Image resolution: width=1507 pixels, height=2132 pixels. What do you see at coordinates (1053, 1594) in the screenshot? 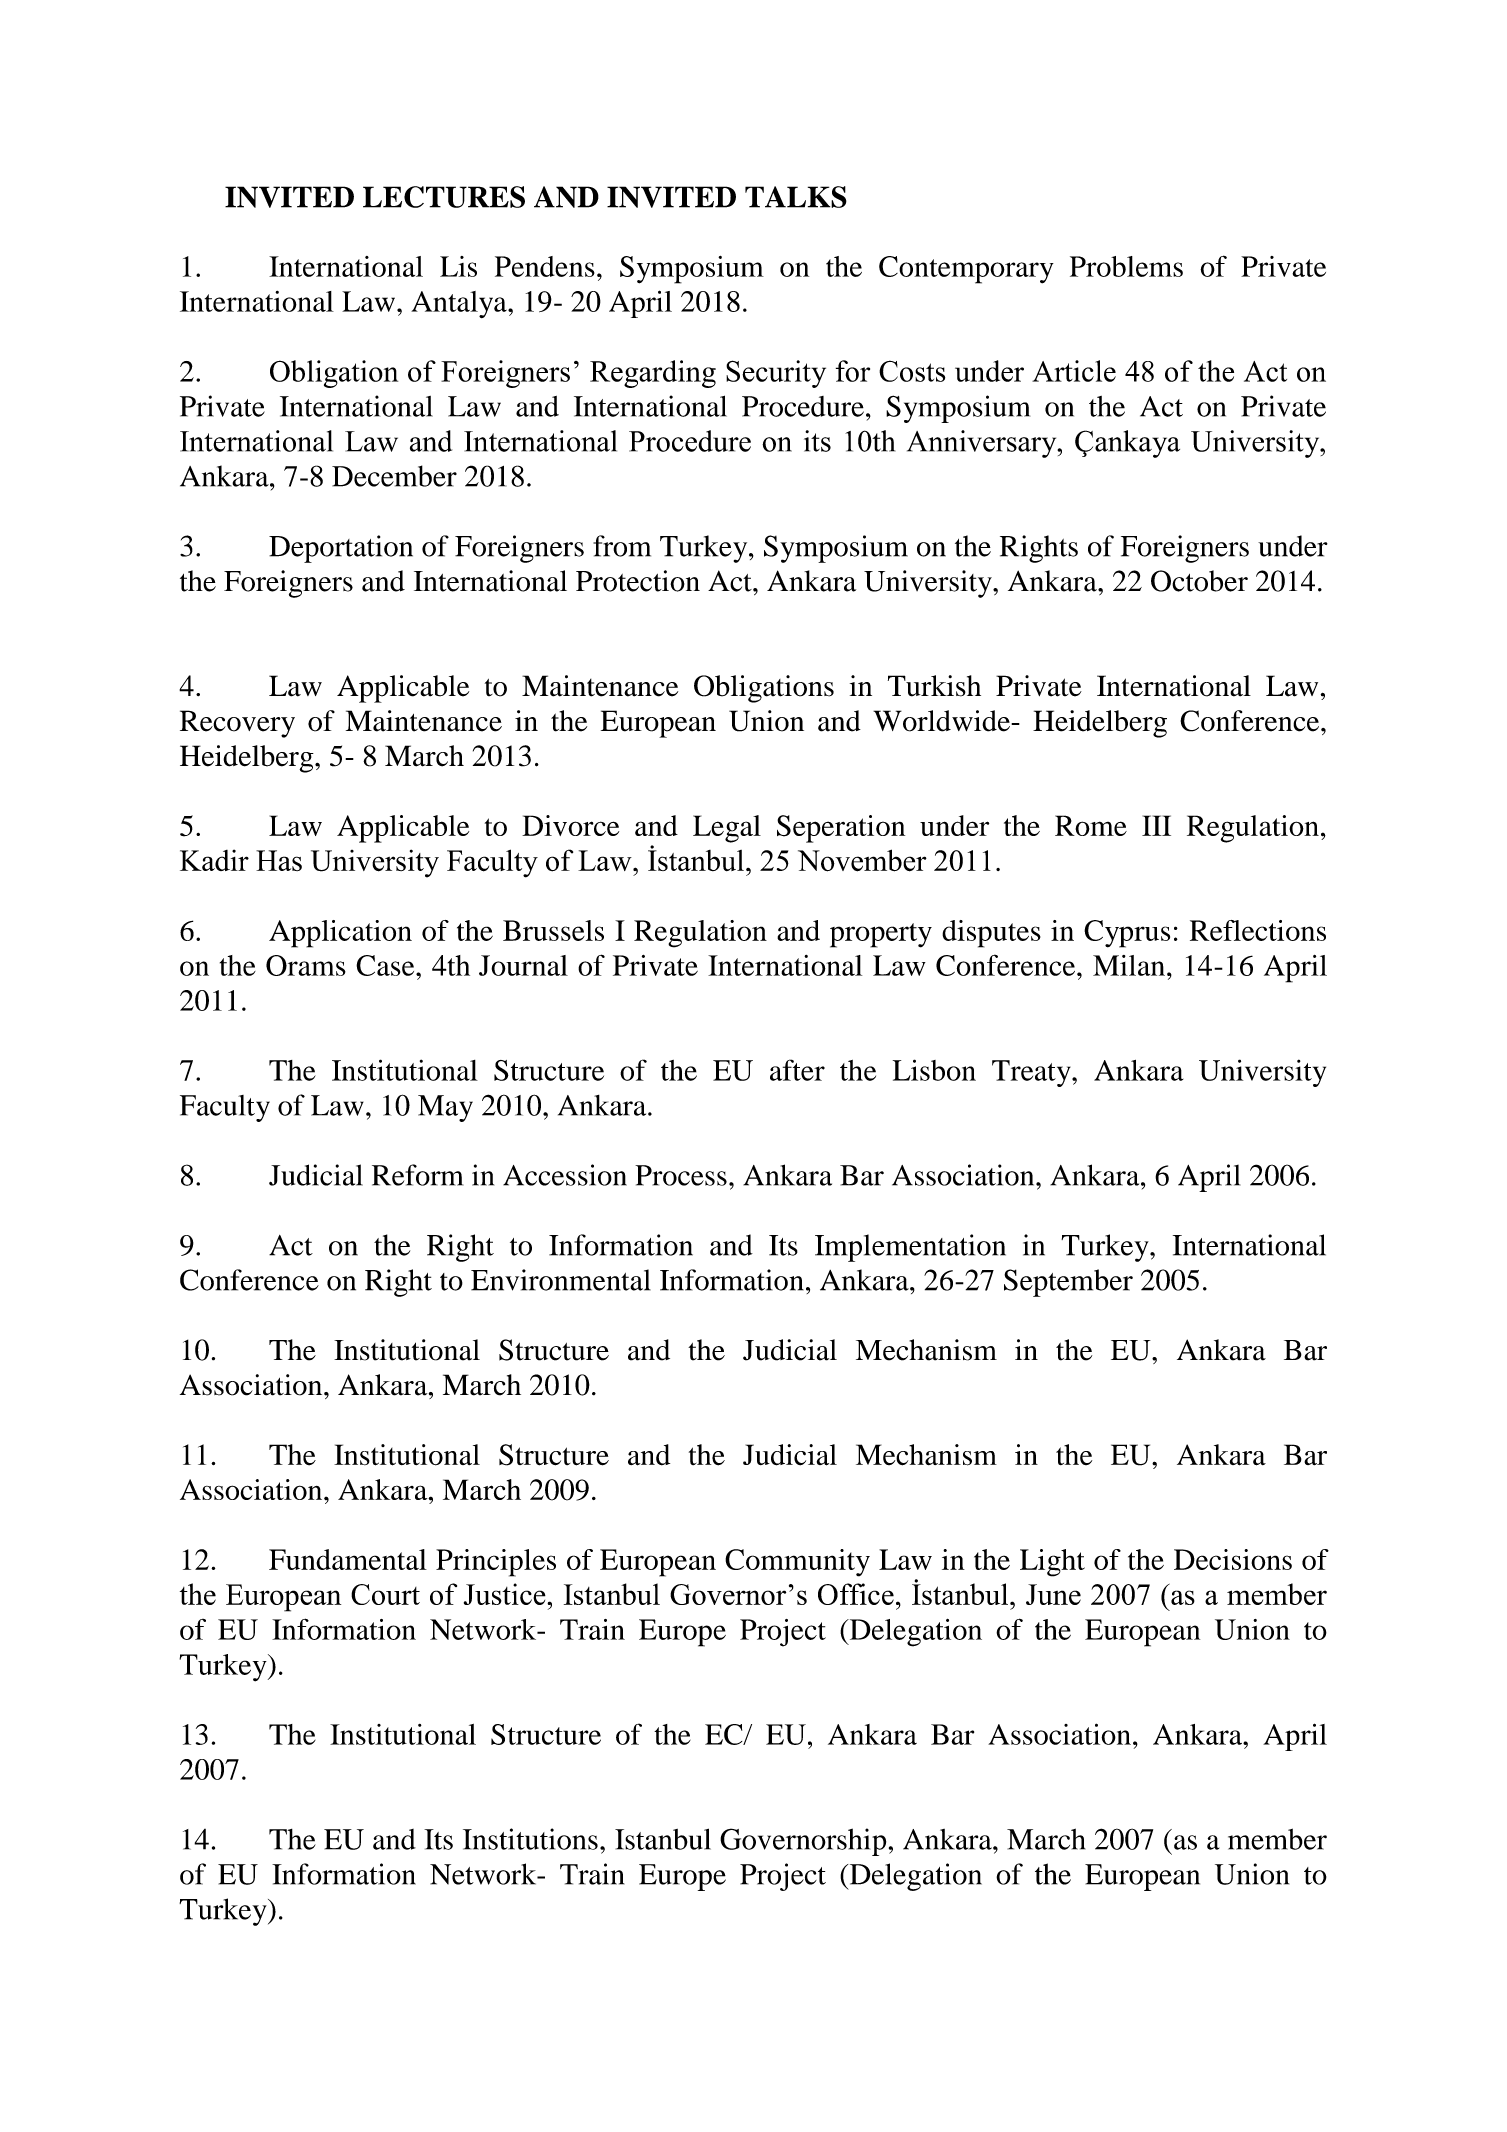
I see `June` at bounding box center [1053, 1594].
